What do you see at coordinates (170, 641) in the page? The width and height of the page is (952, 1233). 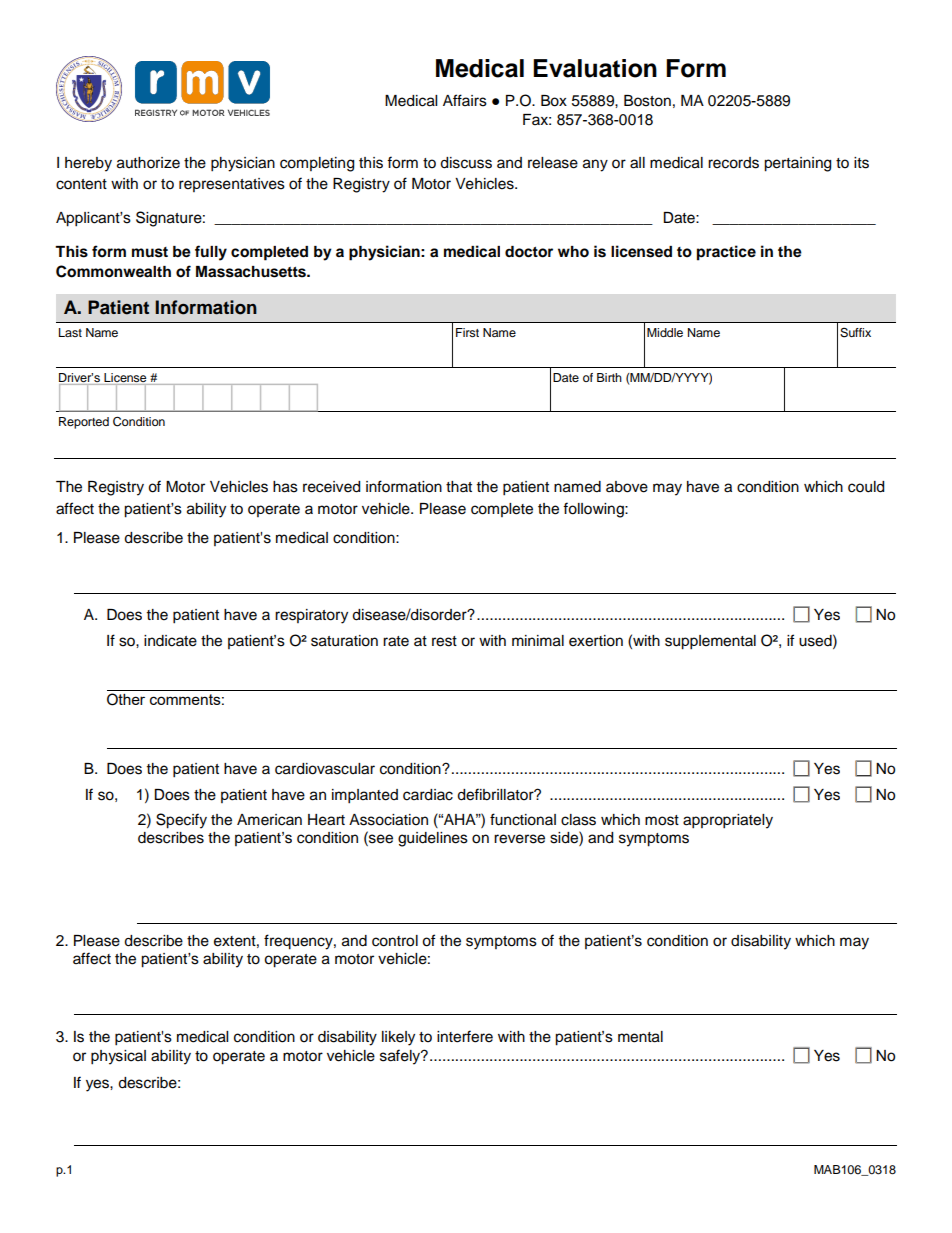 I see `indicate` at bounding box center [170, 641].
